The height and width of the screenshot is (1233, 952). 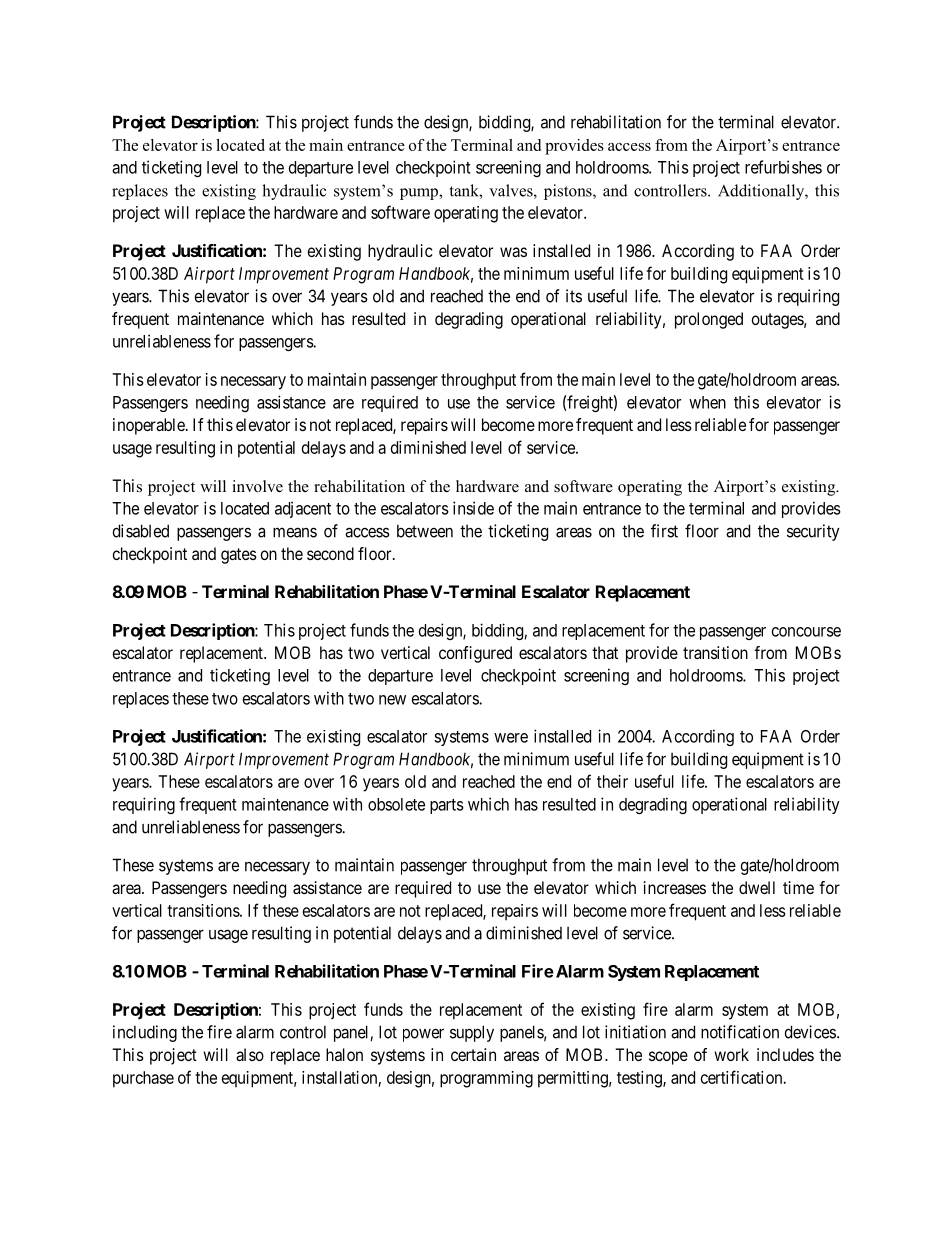 What do you see at coordinates (396, 804) in the screenshot?
I see `obsolete` at bounding box center [396, 804].
